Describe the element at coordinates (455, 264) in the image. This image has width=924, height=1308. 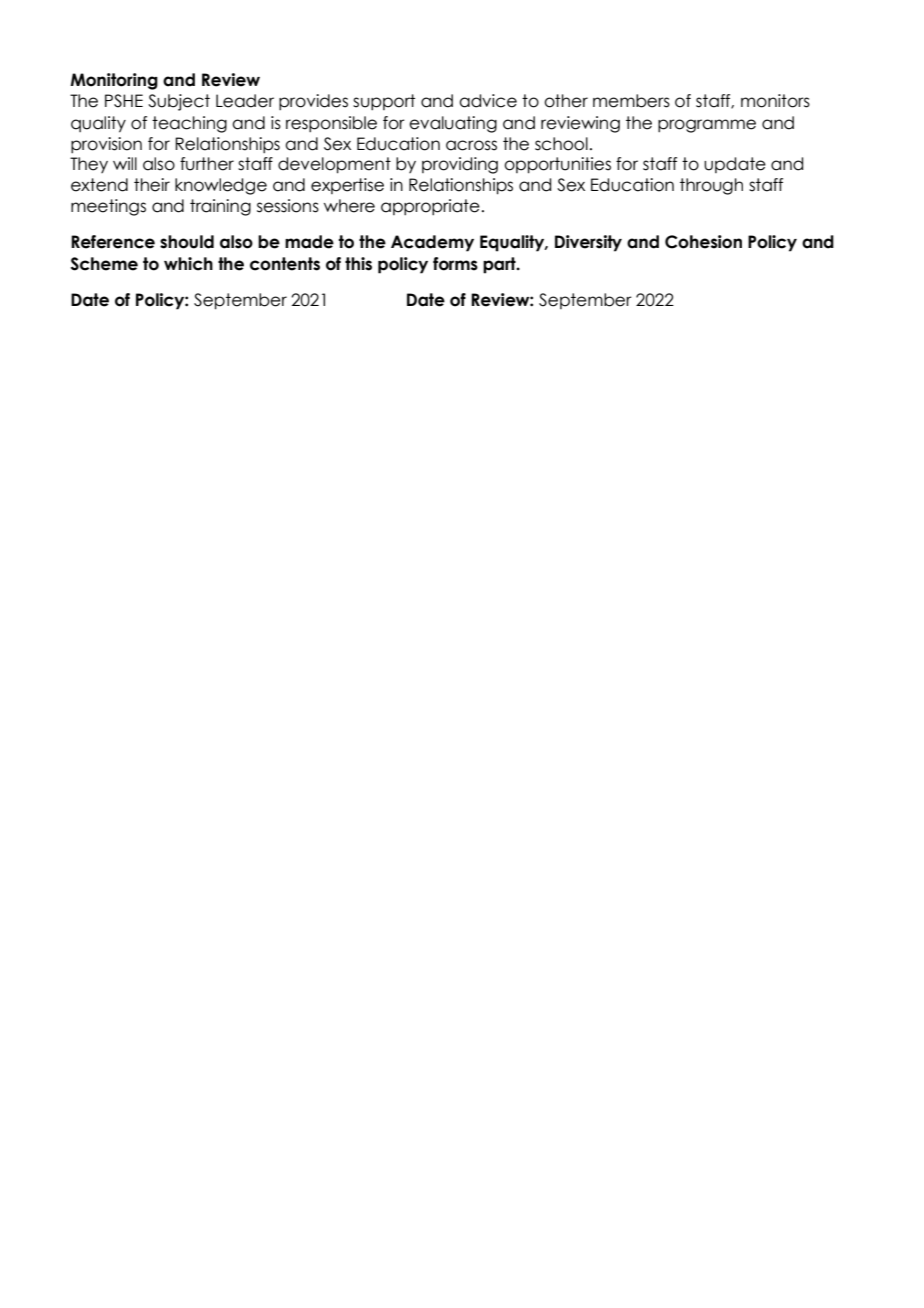
I see `forms` at that location.
